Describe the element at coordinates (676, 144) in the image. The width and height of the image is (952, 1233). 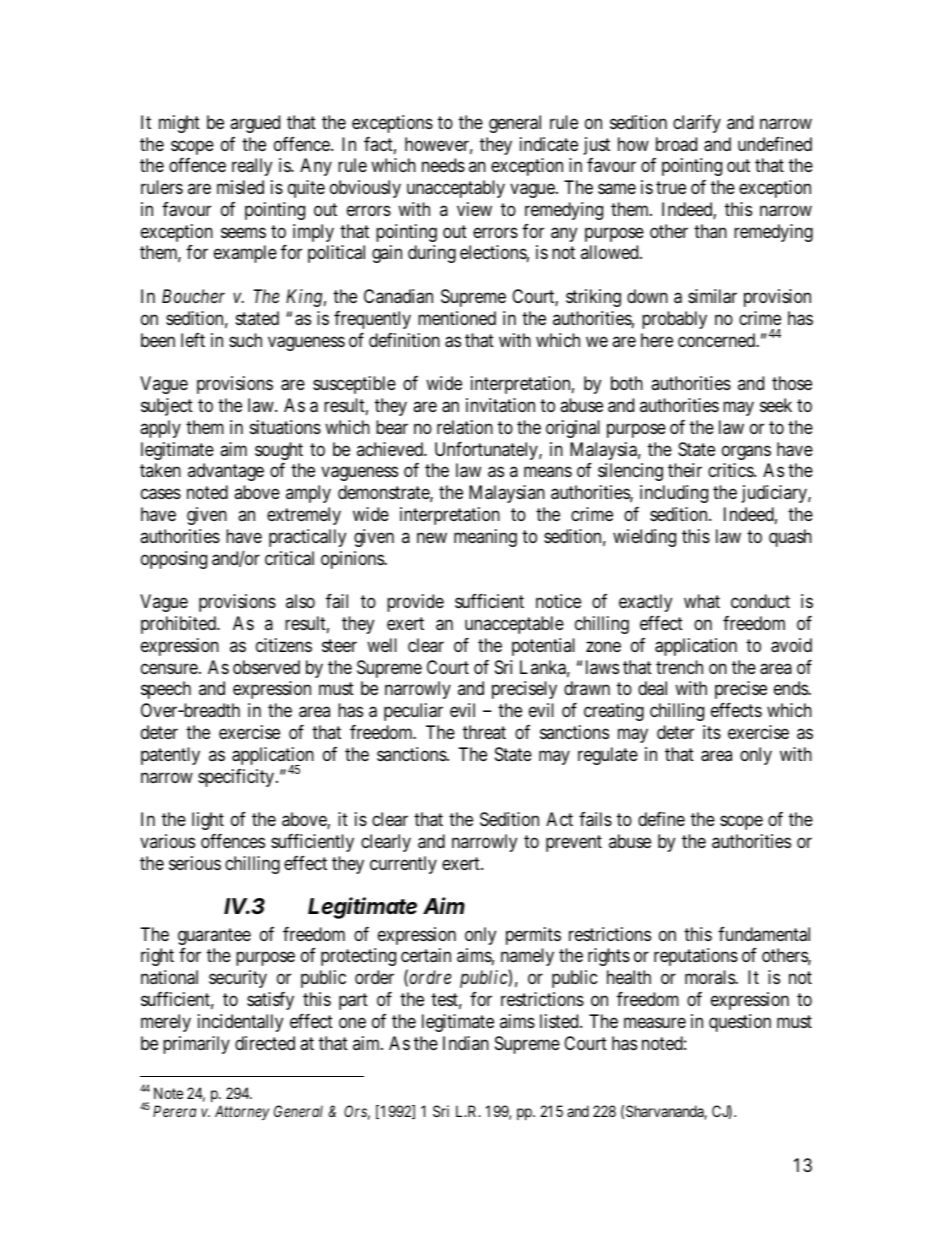
I see `broad` at that location.
